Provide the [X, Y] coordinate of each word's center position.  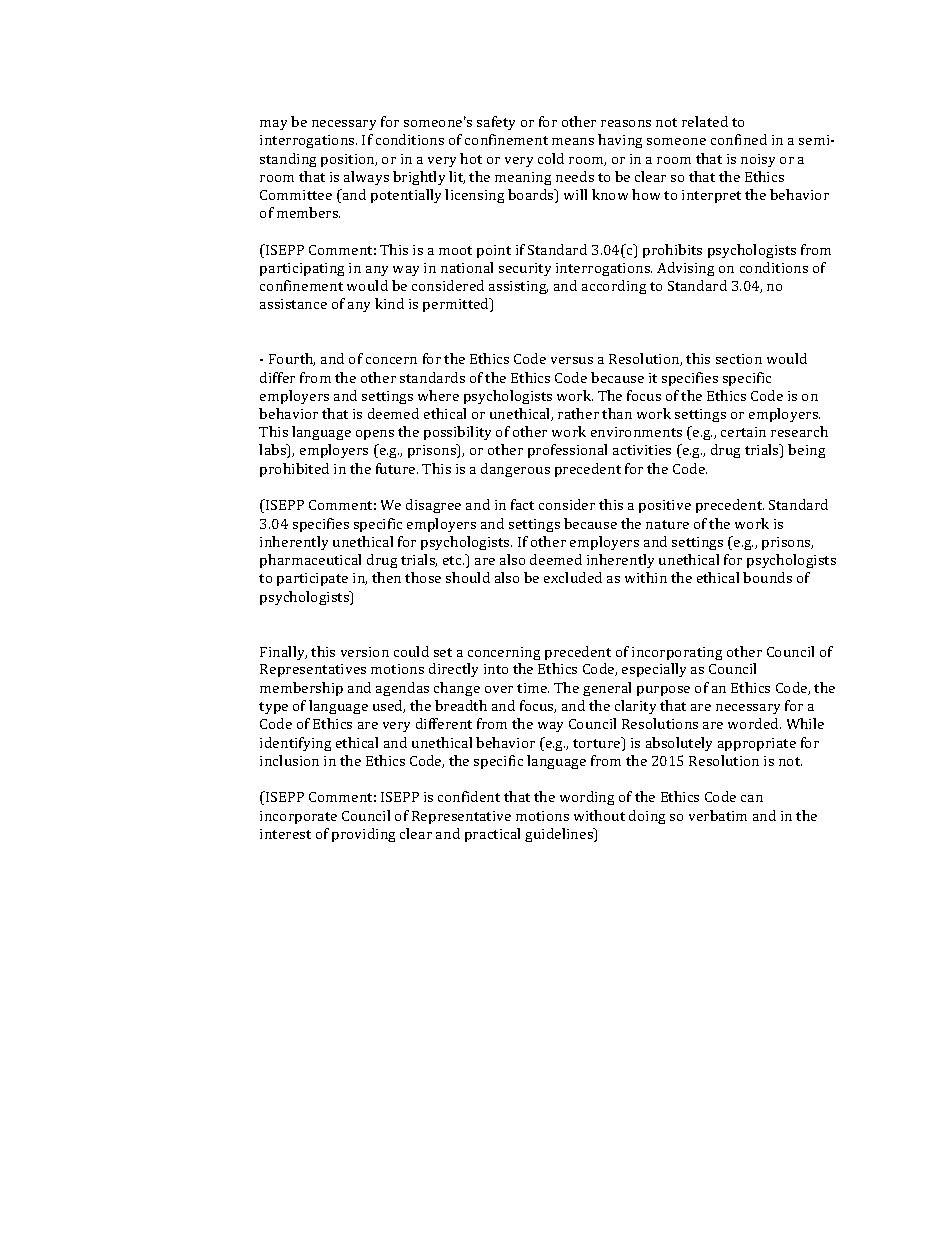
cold [551, 158]
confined [739, 139]
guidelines [560, 835]
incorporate [298, 817]
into [496, 669]
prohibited [294, 470]
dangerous [515, 470]
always [366, 178]
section [739, 359]
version [365, 652]
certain [743, 432]
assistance [293, 304]
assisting [518, 287]
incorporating [677, 653]
